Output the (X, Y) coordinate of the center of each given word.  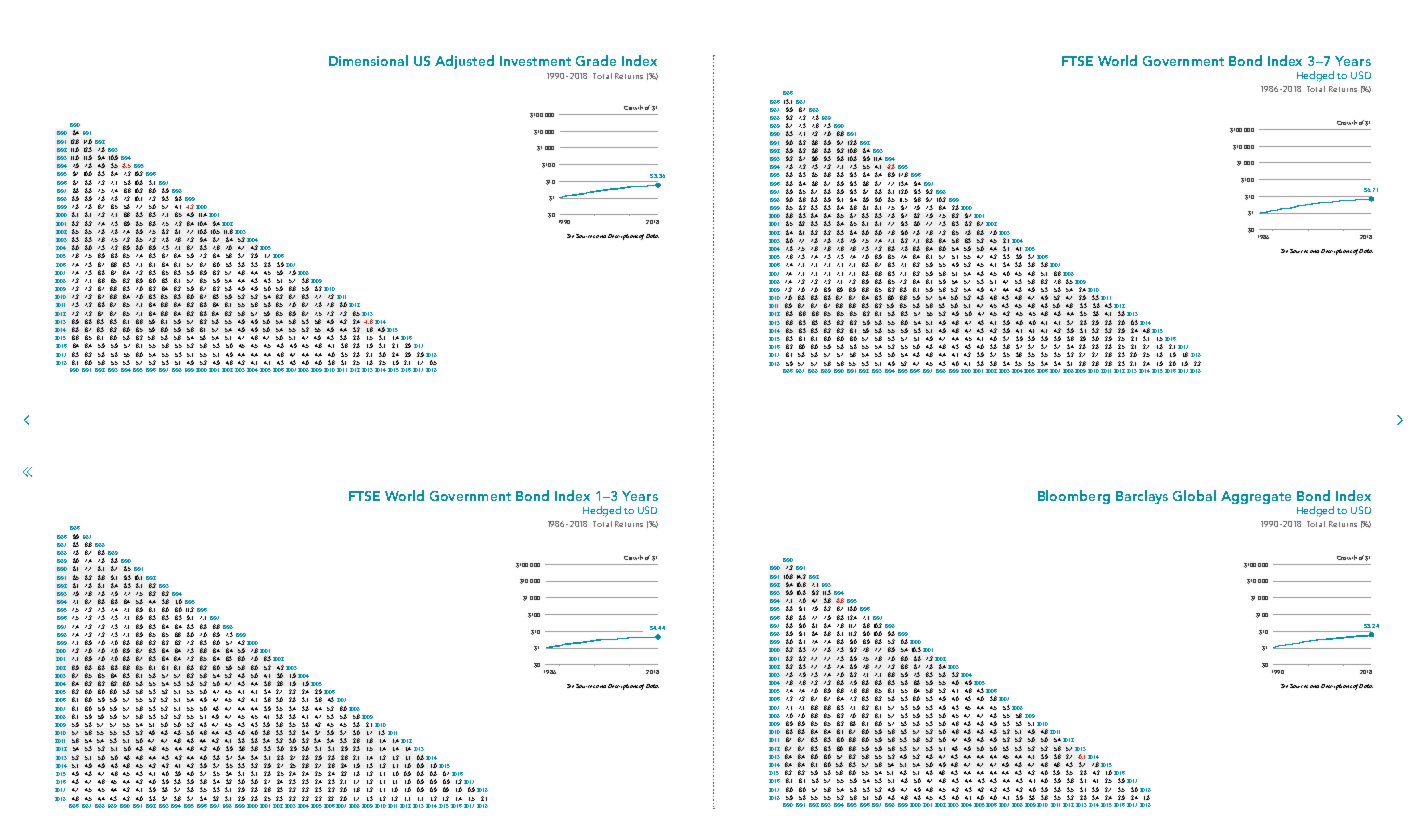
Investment (535, 61)
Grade (596, 60)
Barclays (1142, 497)
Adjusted (464, 62)
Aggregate (1256, 497)
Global (1194, 495)
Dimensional (368, 60)
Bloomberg (1074, 497)
